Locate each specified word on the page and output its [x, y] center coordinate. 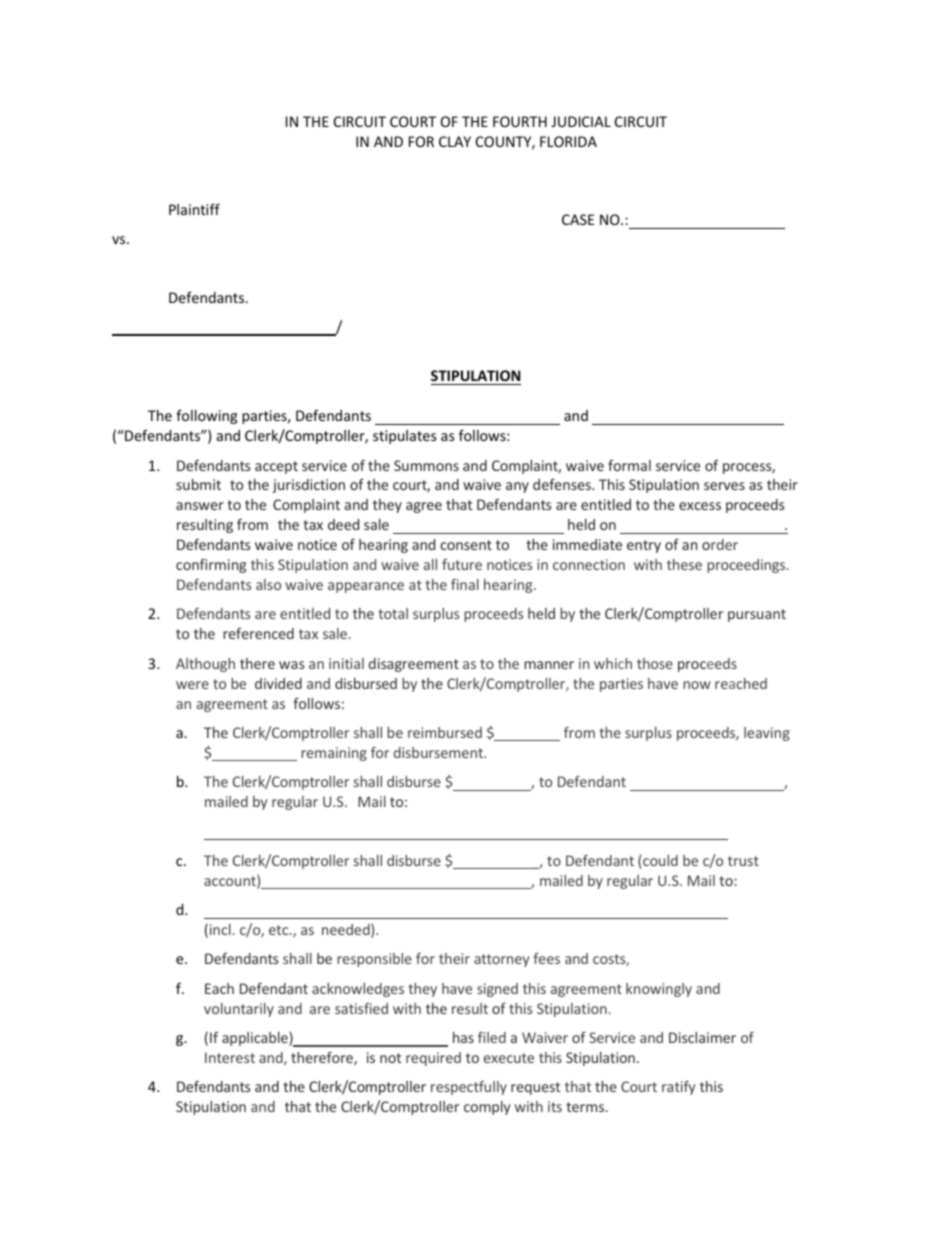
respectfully [469, 1088]
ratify [678, 1088]
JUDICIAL [581, 121]
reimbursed [445, 732]
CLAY [455, 141]
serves [724, 486]
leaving [767, 734]
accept [276, 467]
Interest [230, 1057]
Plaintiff [194, 209]
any [517, 487]
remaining [334, 754]
